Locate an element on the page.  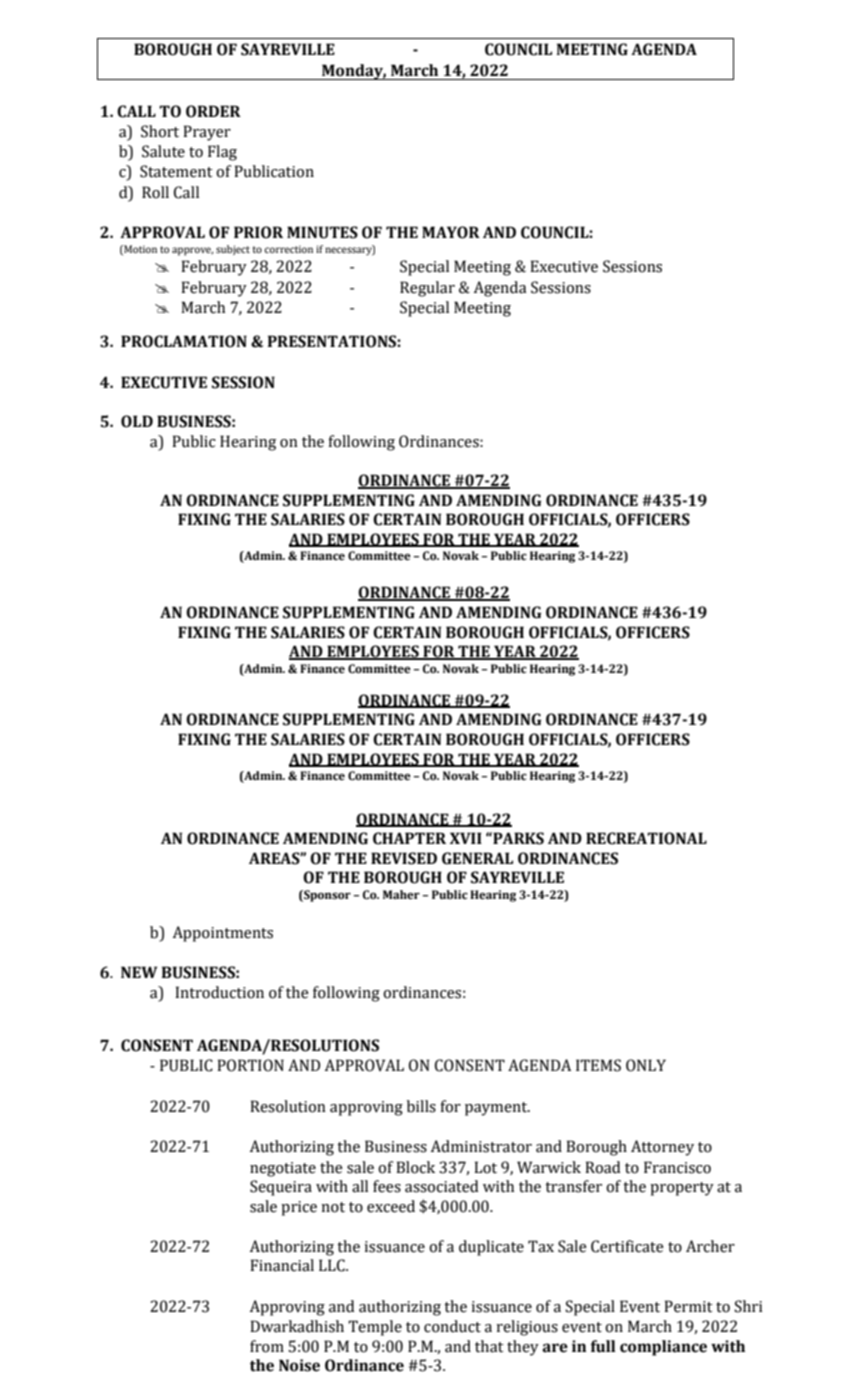
bills is located at coordinates (421, 1106).
